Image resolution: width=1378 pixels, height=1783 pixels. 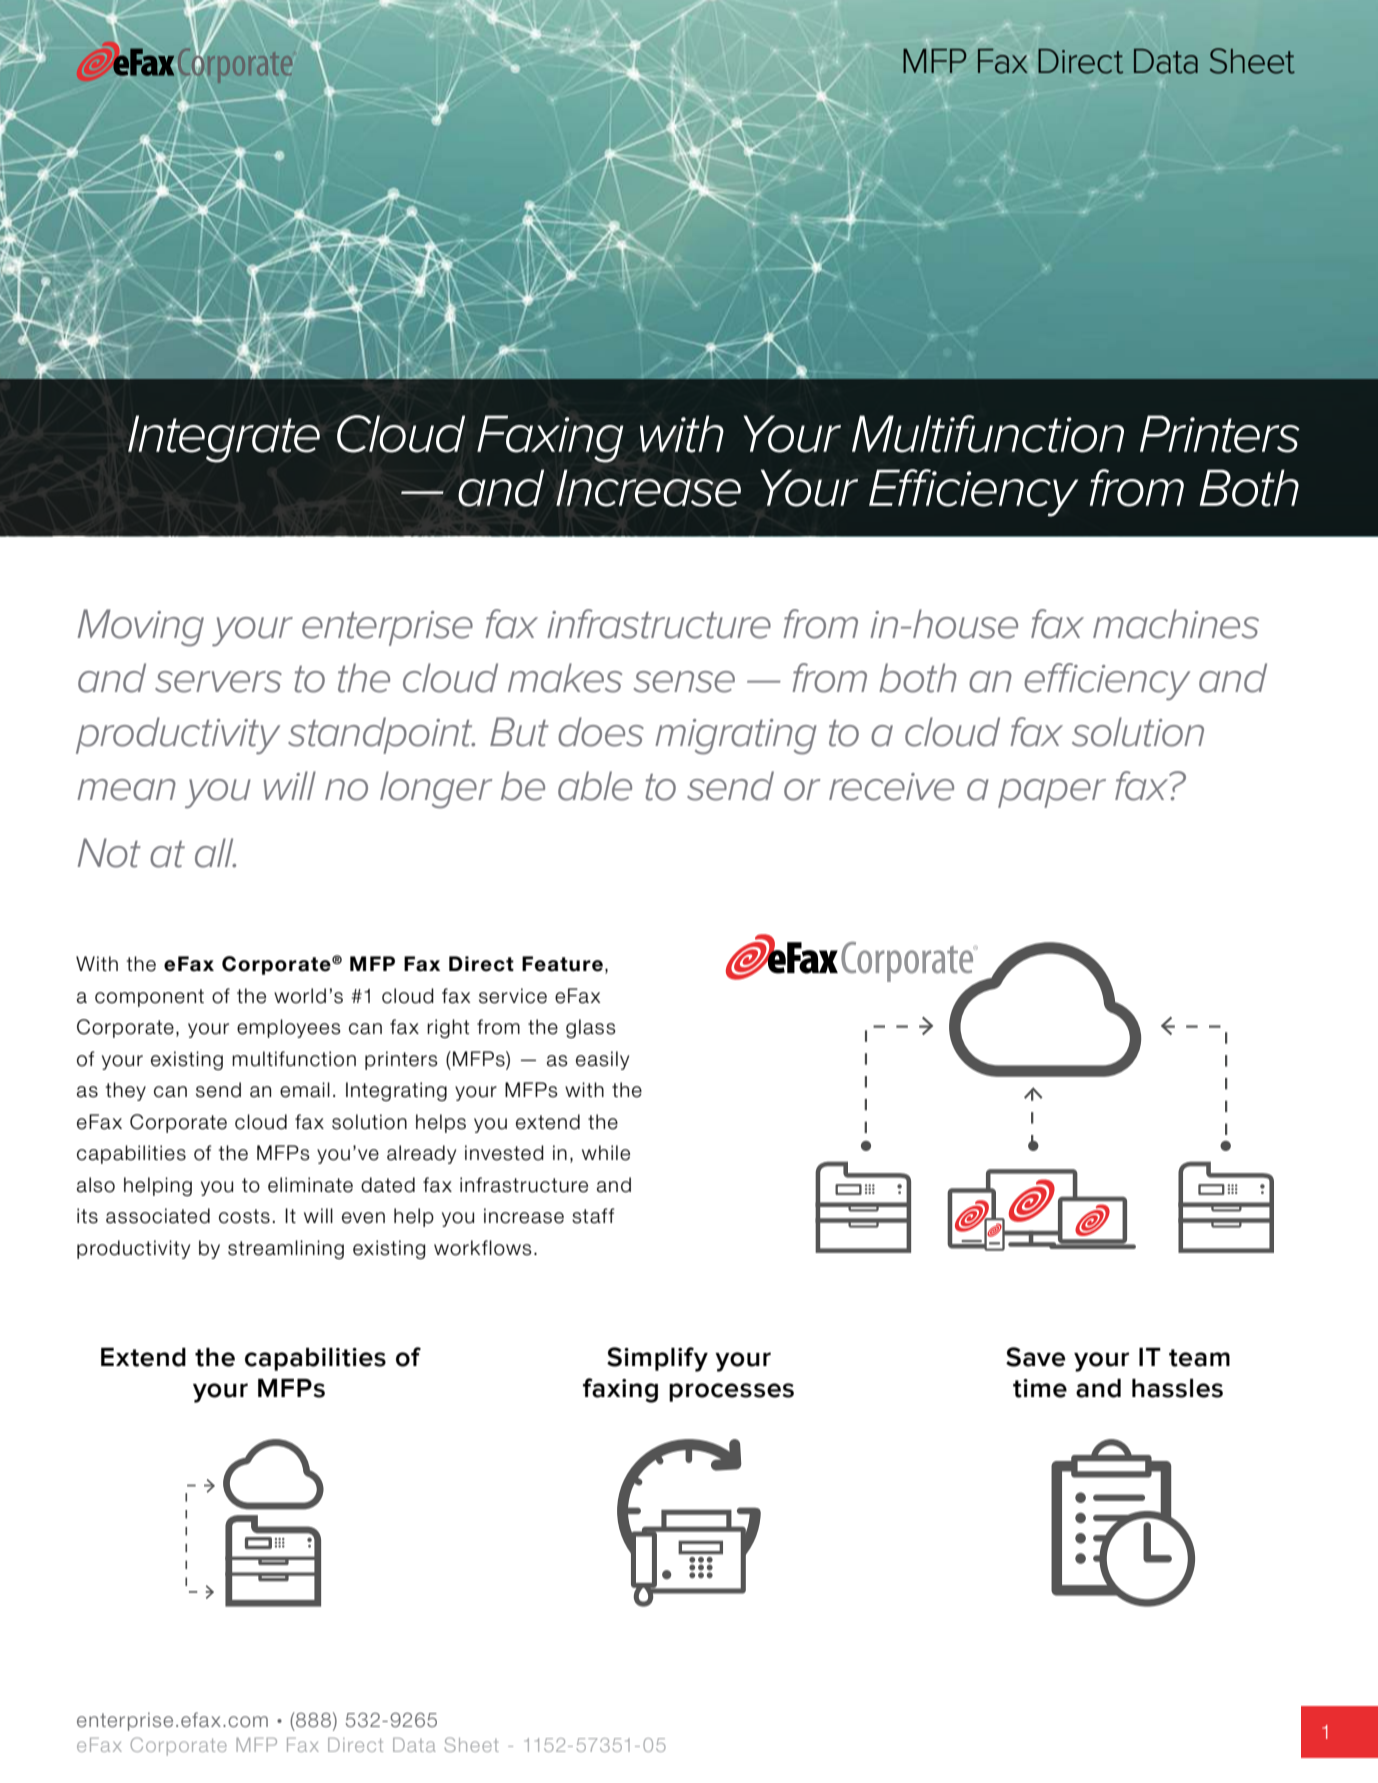 What do you see at coordinates (224, 439) in the screenshot?
I see `Integrate` at bounding box center [224, 439].
